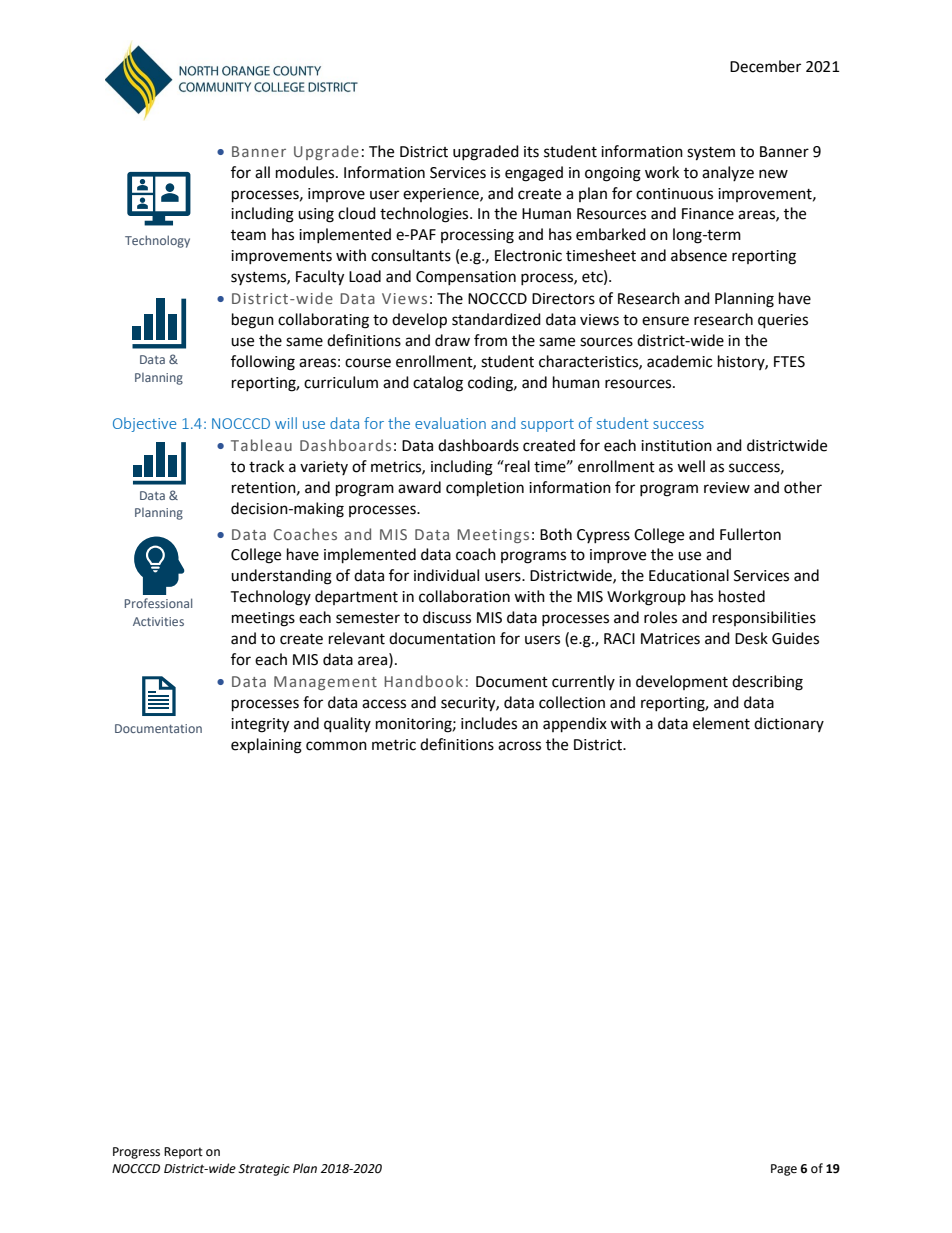 This page has height=1233, width=952. I want to click on academic, so click(679, 361).
